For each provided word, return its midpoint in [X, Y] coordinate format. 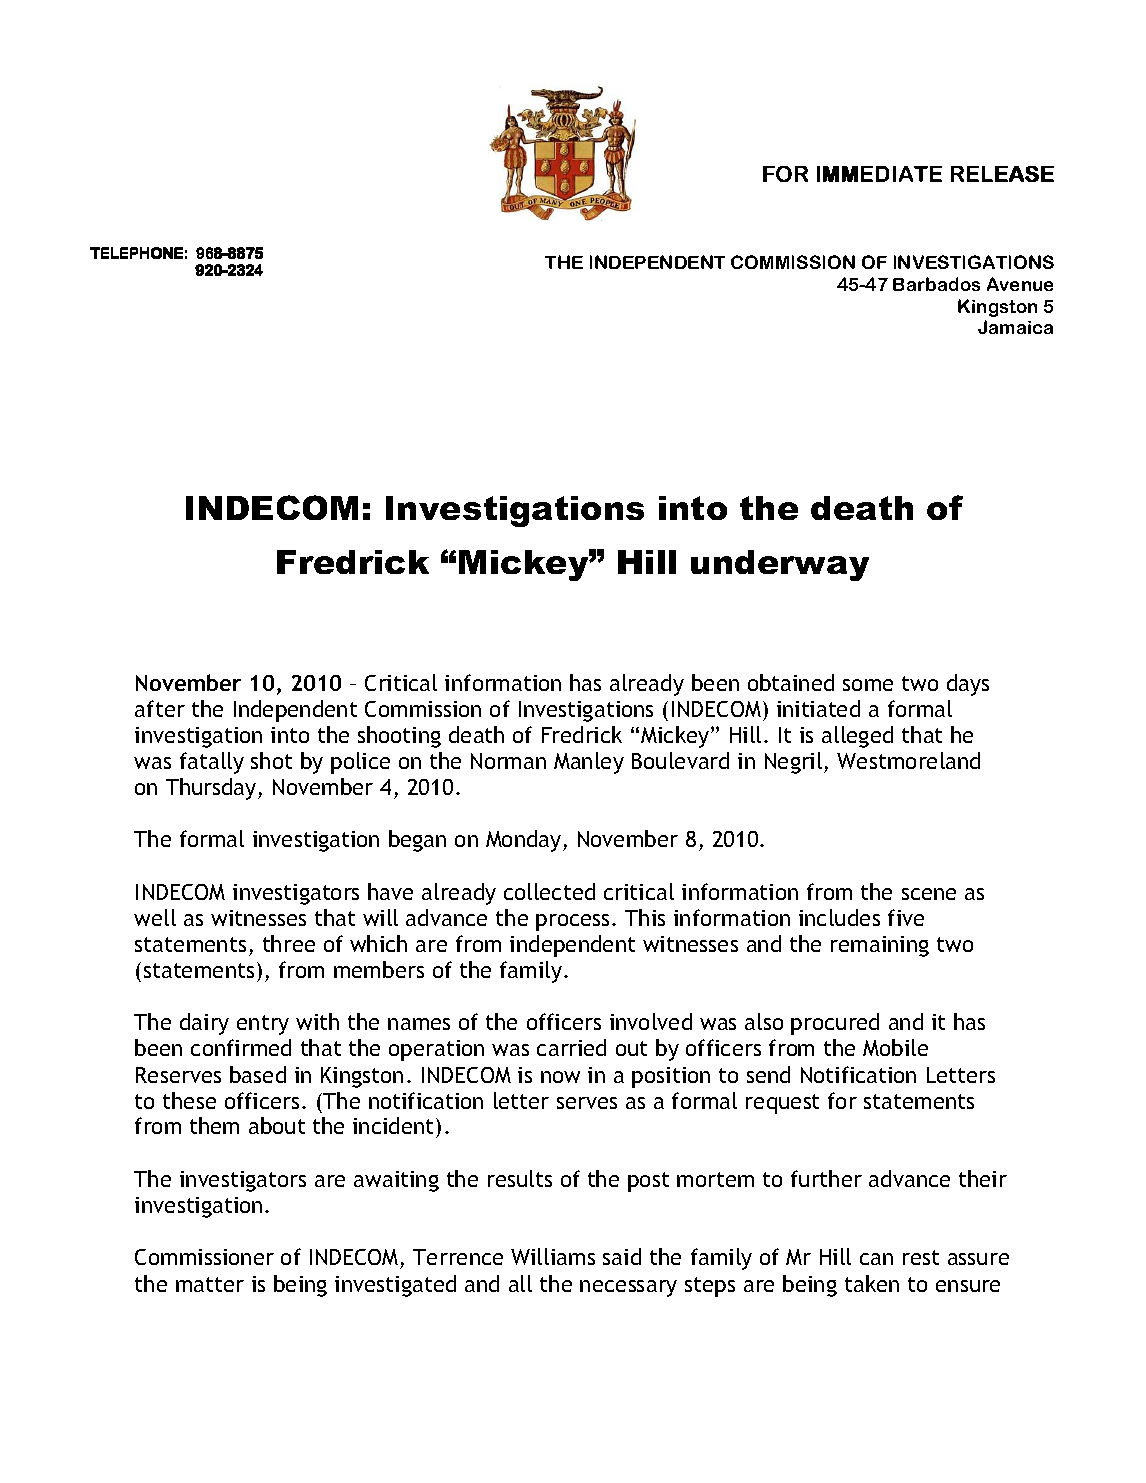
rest [921, 1257]
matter [210, 1284]
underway [780, 565]
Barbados [936, 284]
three [289, 943]
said [622, 1256]
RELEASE [1002, 174]
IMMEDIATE [879, 174]
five [906, 917]
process [572, 922]
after [160, 708]
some [868, 685]
